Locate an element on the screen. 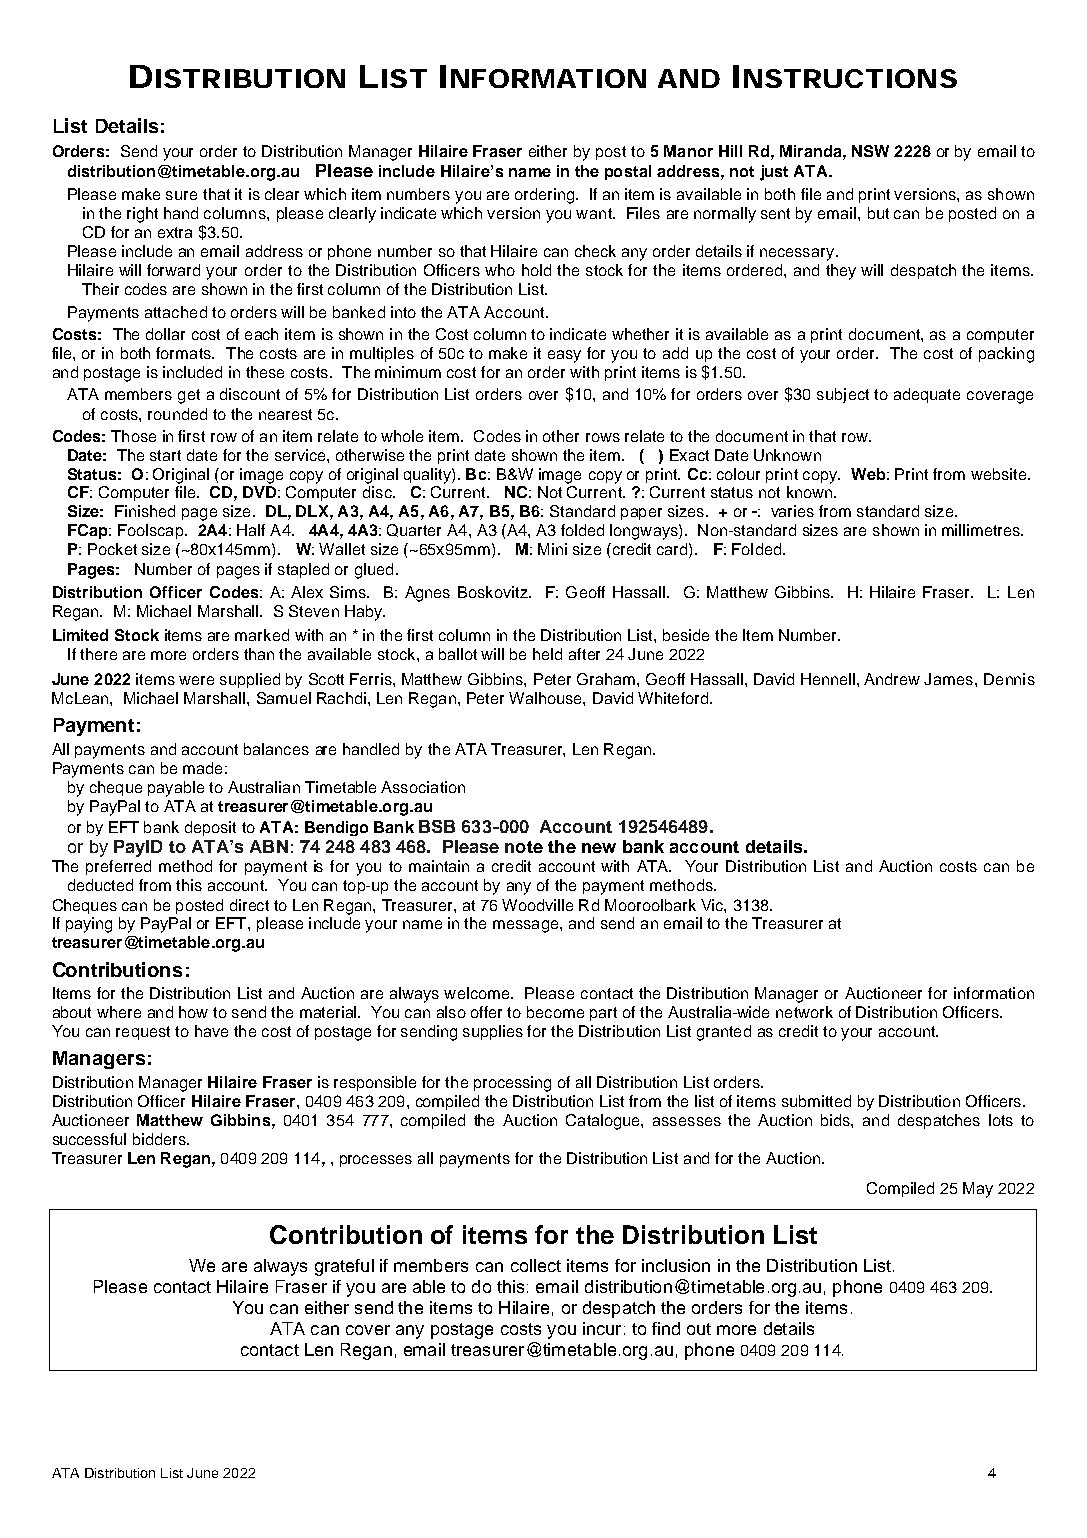 This screenshot has height=1538, width=1087. network is located at coordinates (804, 1012).
